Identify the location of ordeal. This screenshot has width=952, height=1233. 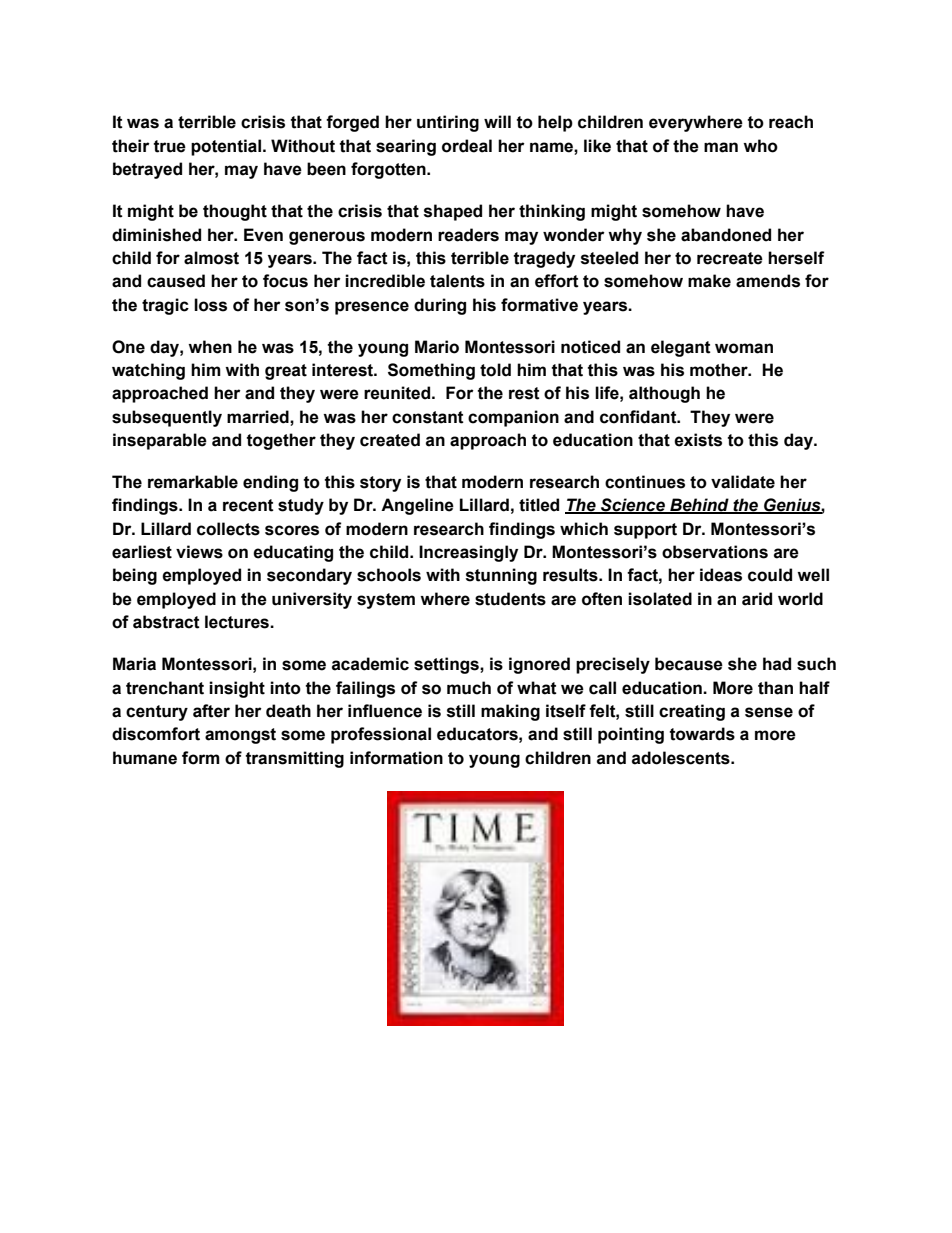
(467, 146).
